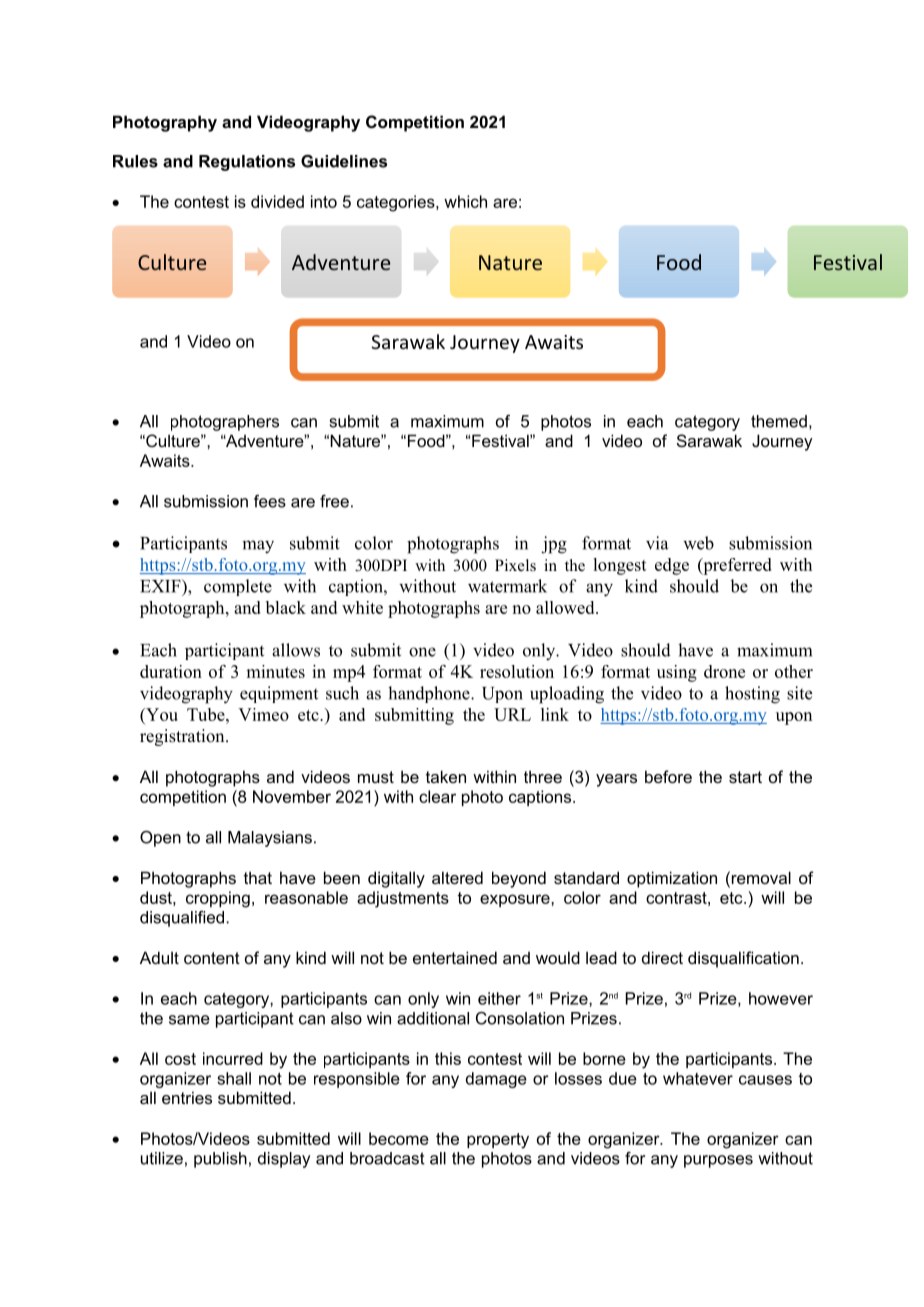 This image has height=1307, width=924. Describe the element at coordinates (779, 421) in the image. I see `themed` at that location.
